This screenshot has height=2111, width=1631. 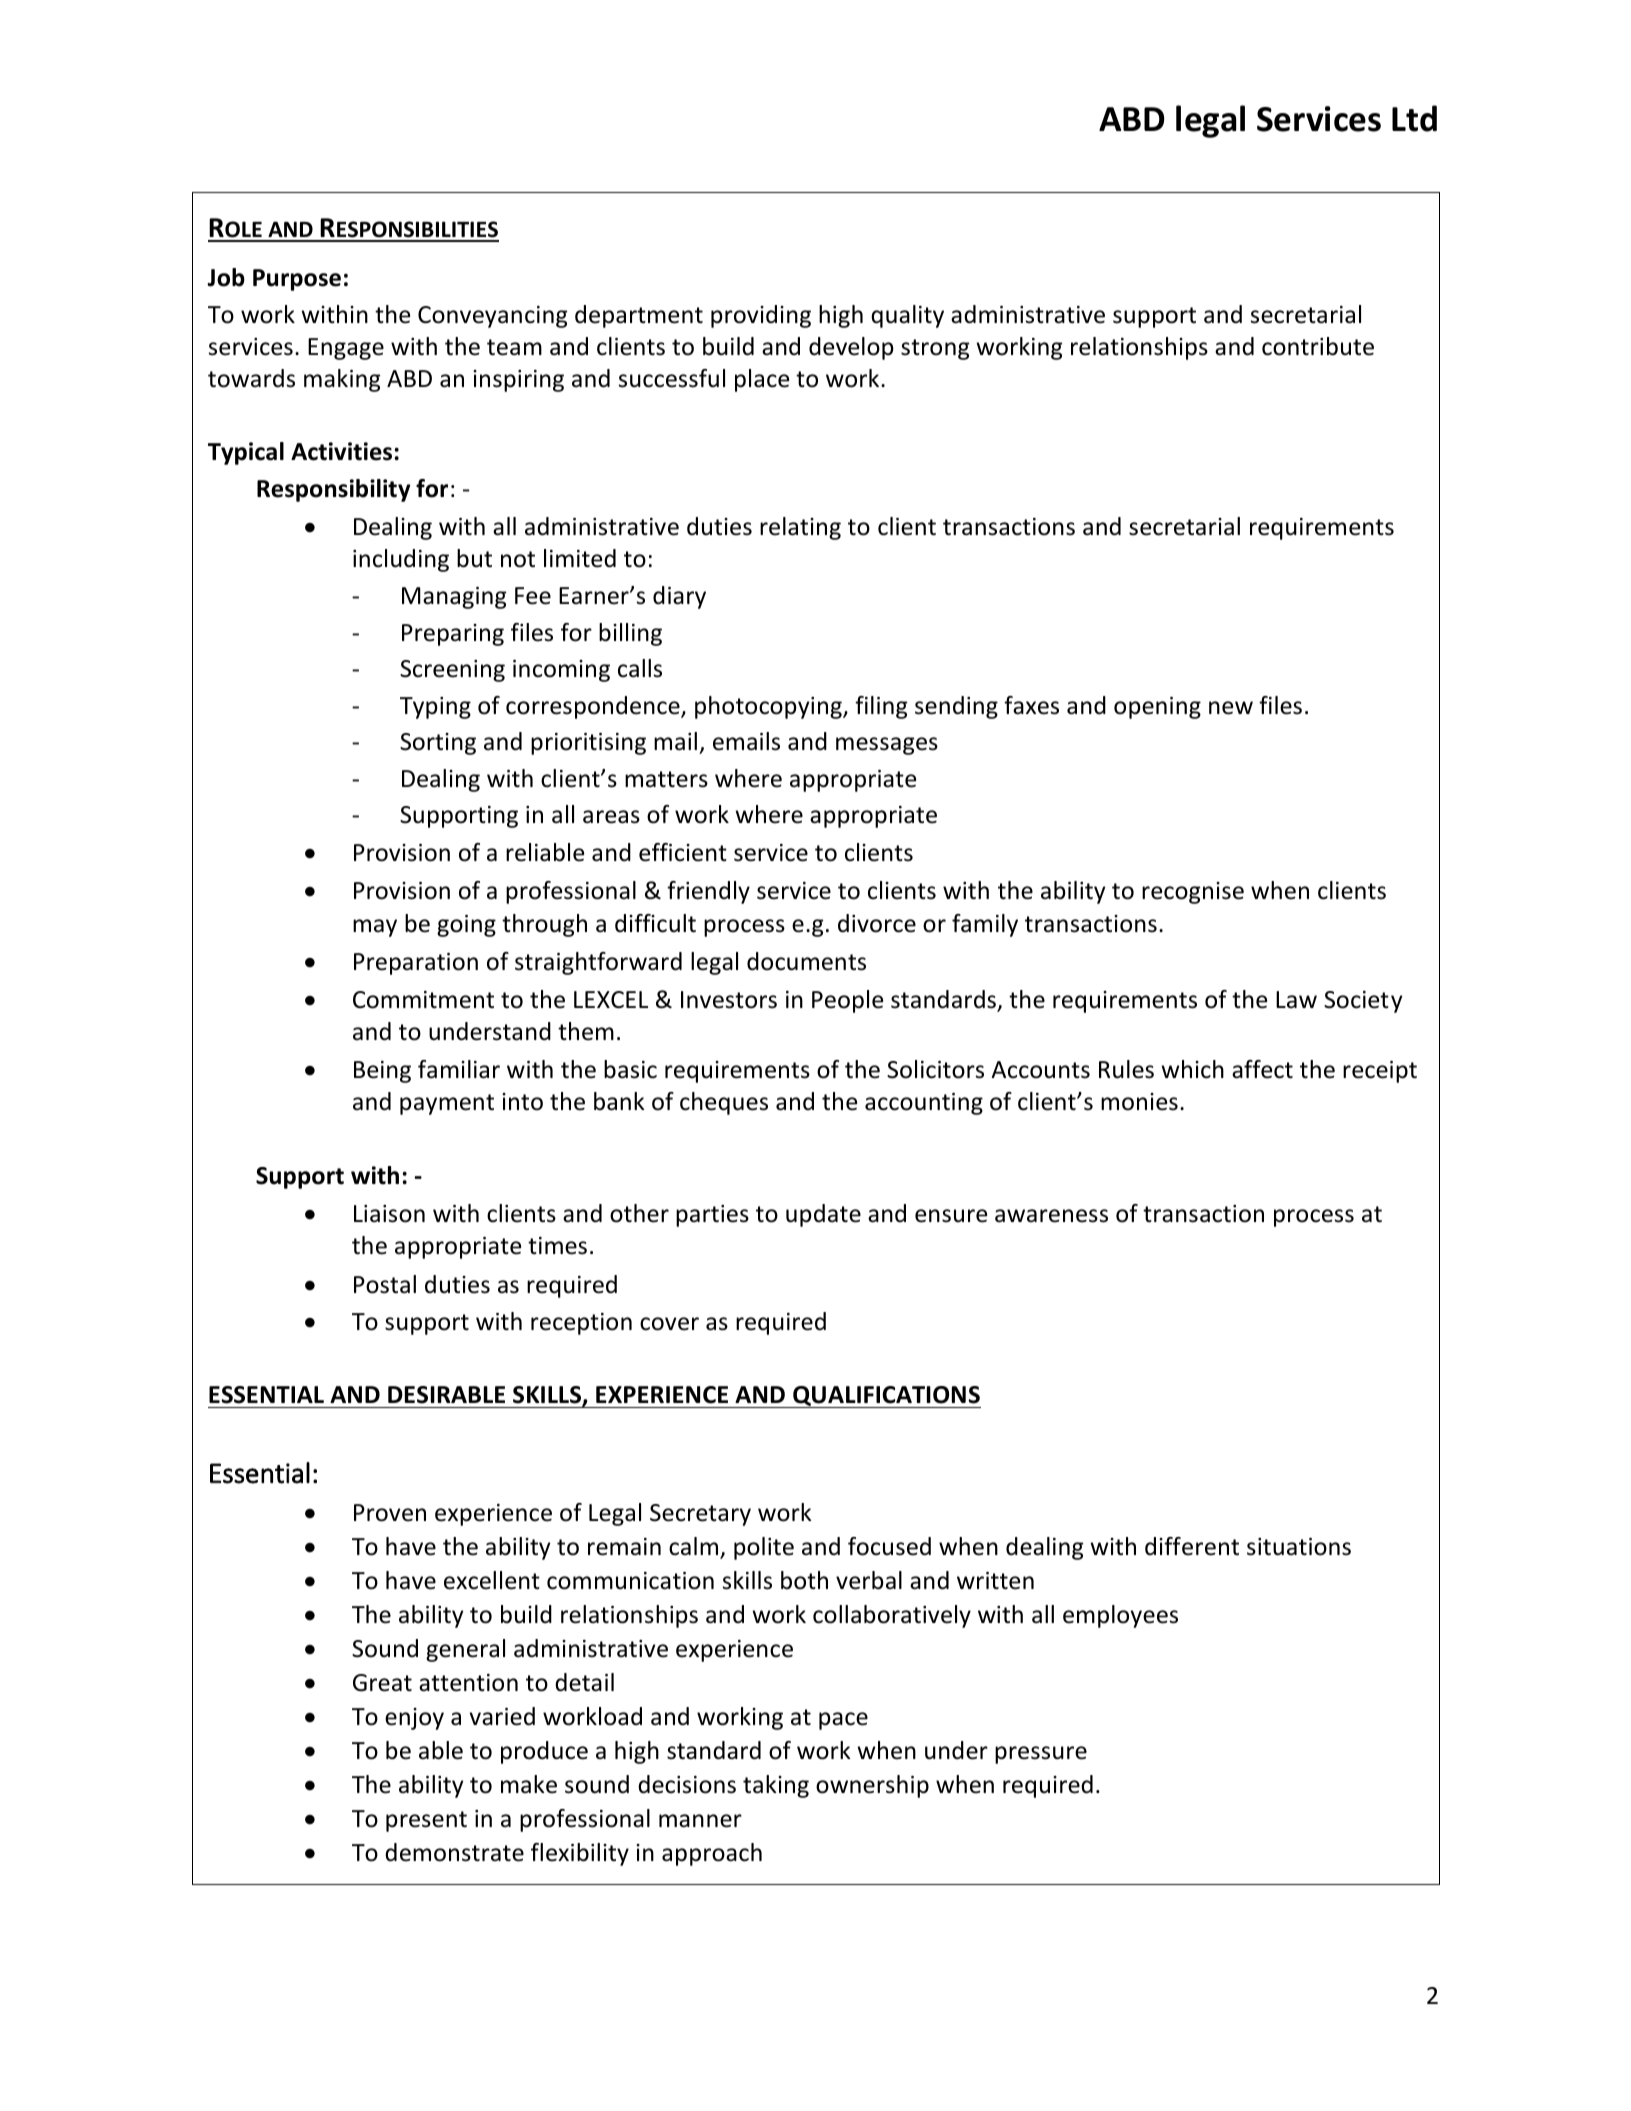 What do you see at coordinates (1051, 1216) in the screenshot?
I see `awareness` at bounding box center [1051, 1216].
